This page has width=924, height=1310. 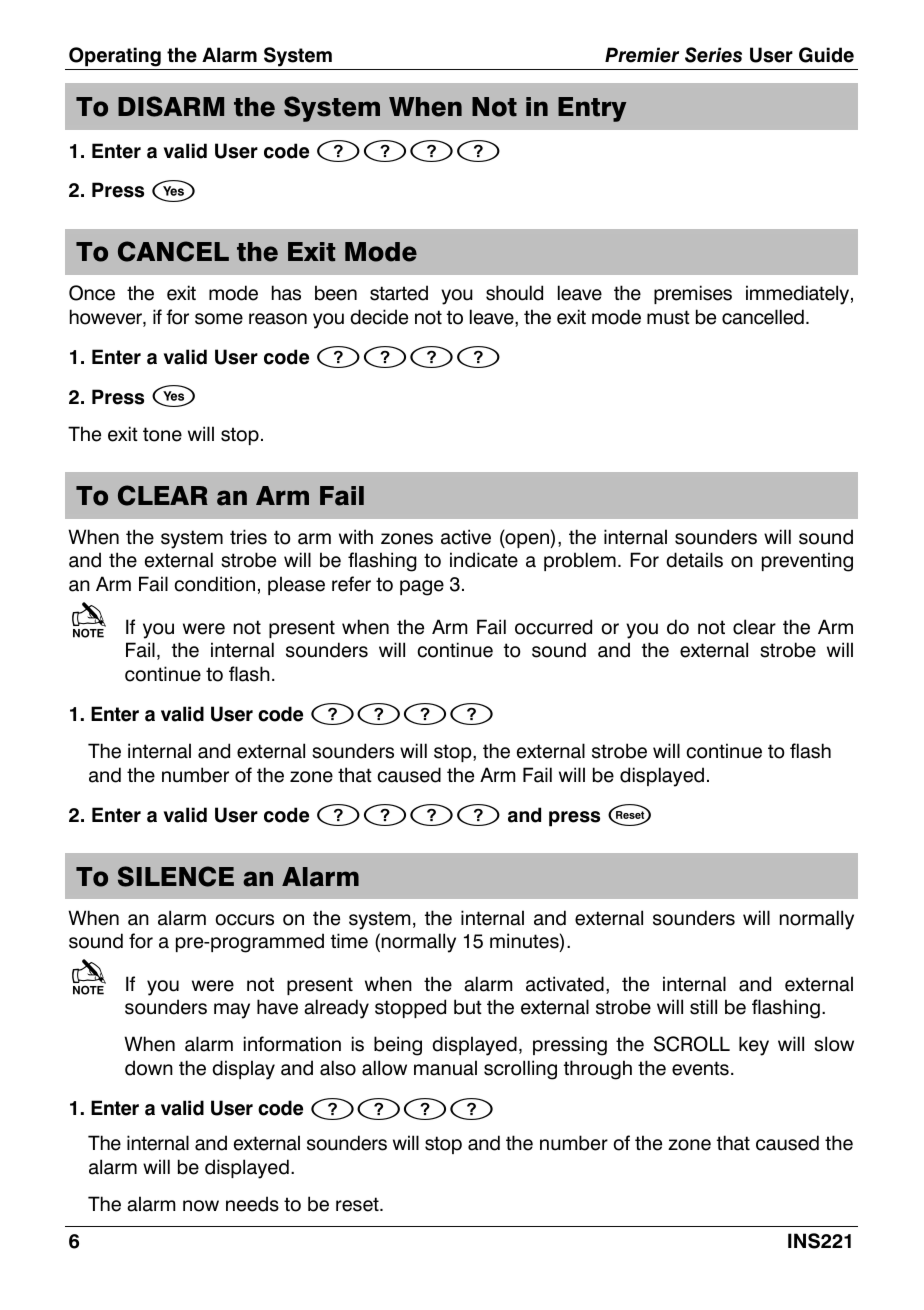 What do you see at coordinates (422, 588) in the page?
I see `page` at bounding box center [422, 588].
